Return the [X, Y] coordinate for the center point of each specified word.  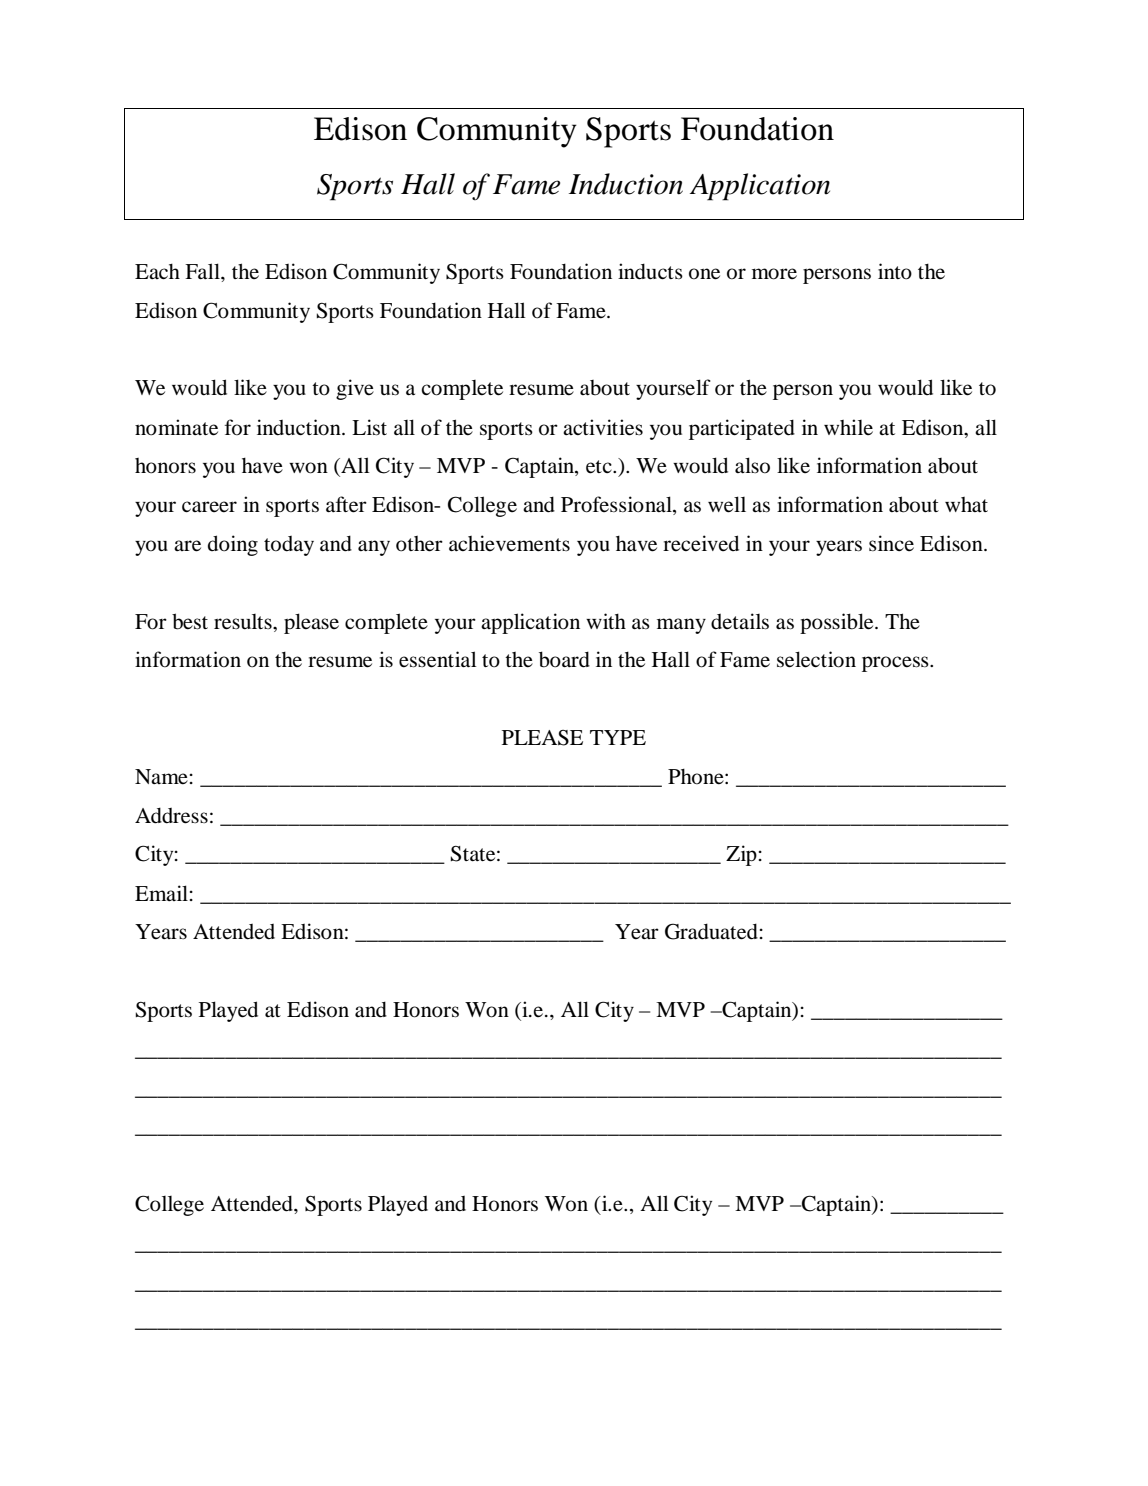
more [774, 274]
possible [838, 623]
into [895, 271]
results [244, 622]
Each [157, 271]
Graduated [711, 931]
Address [171, 815]
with [606, 621]
